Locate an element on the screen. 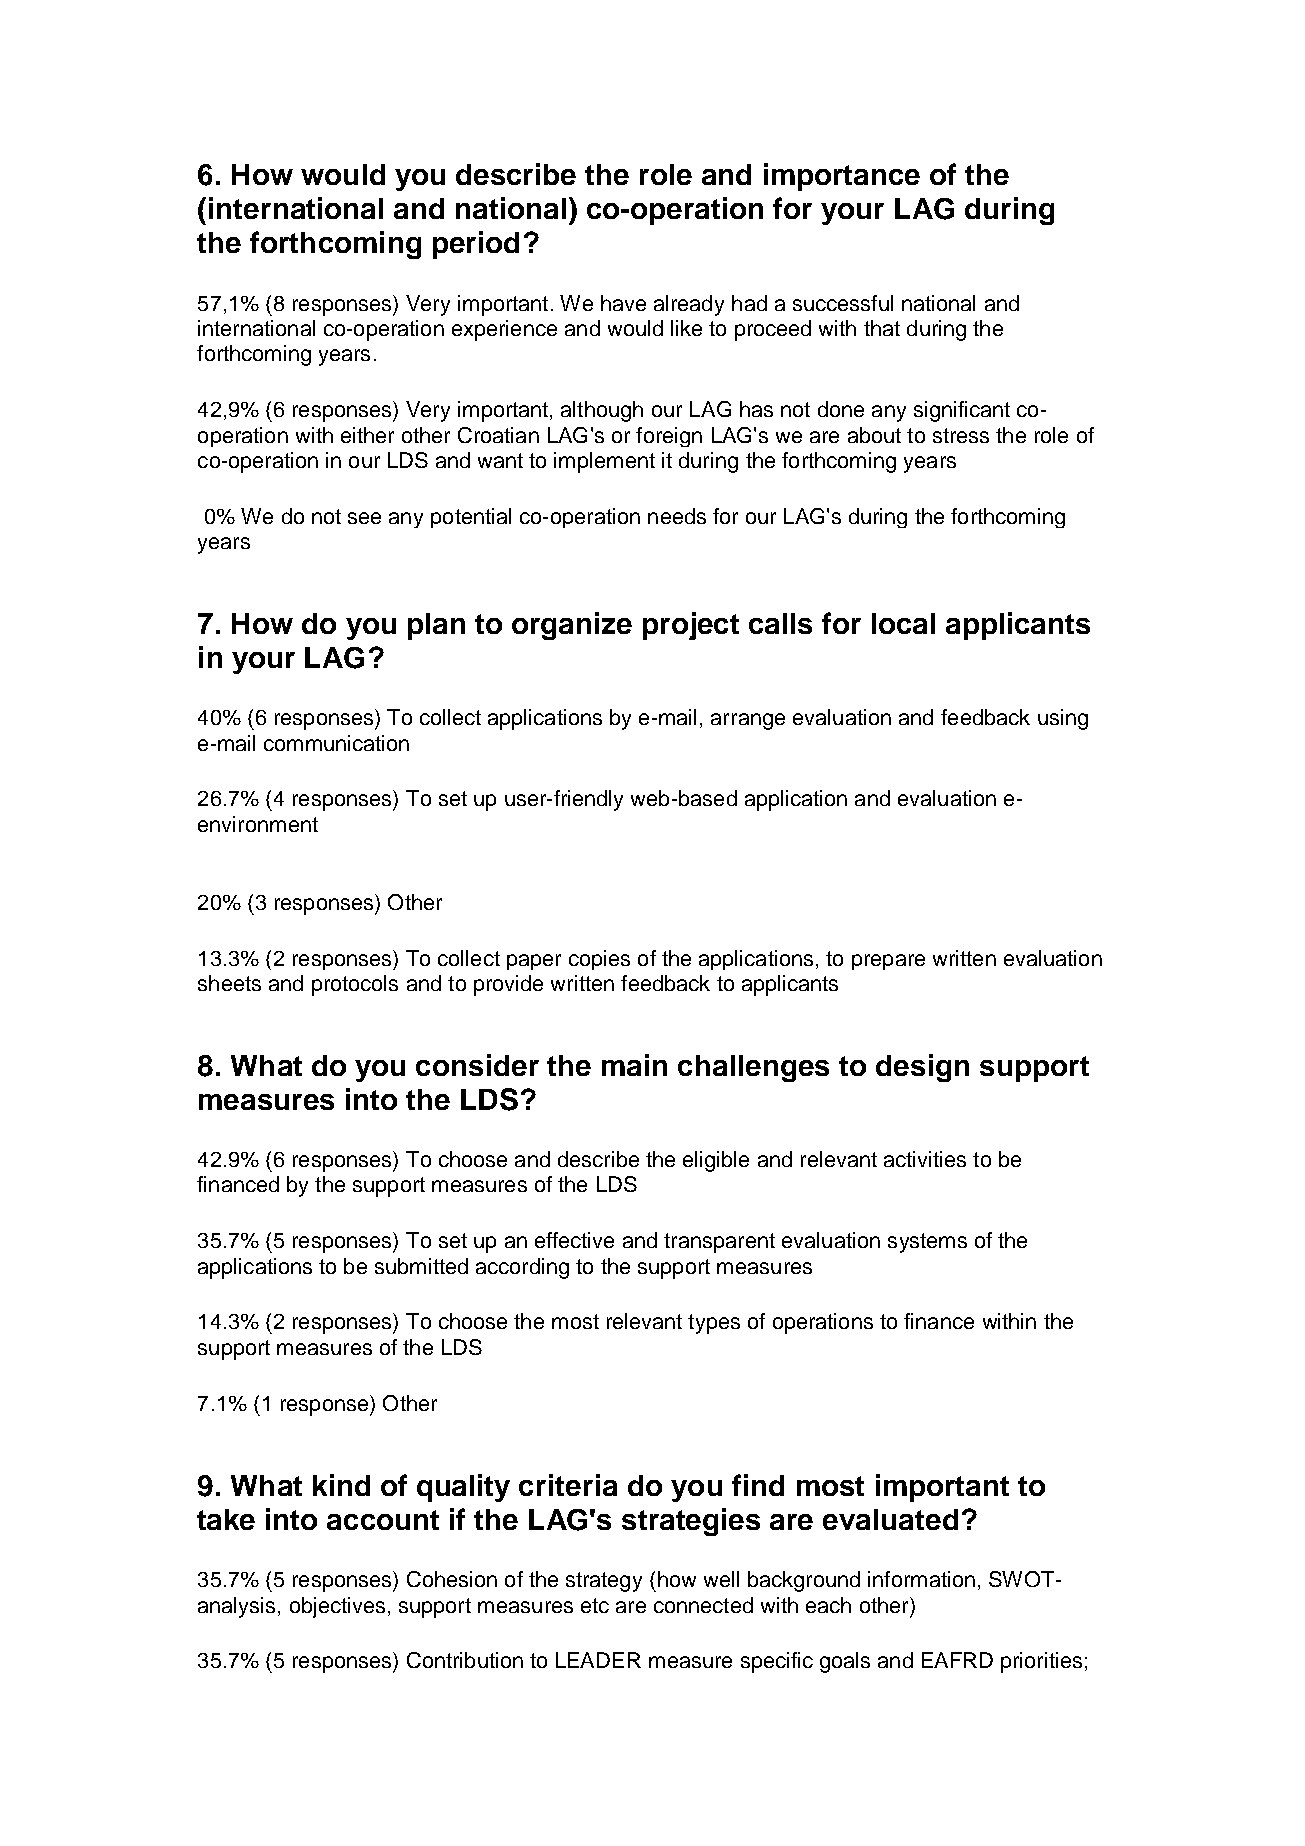 Image resolution: width=1305 pixels, height=1846 pixels. importance is located at coordinates (842, 177).
